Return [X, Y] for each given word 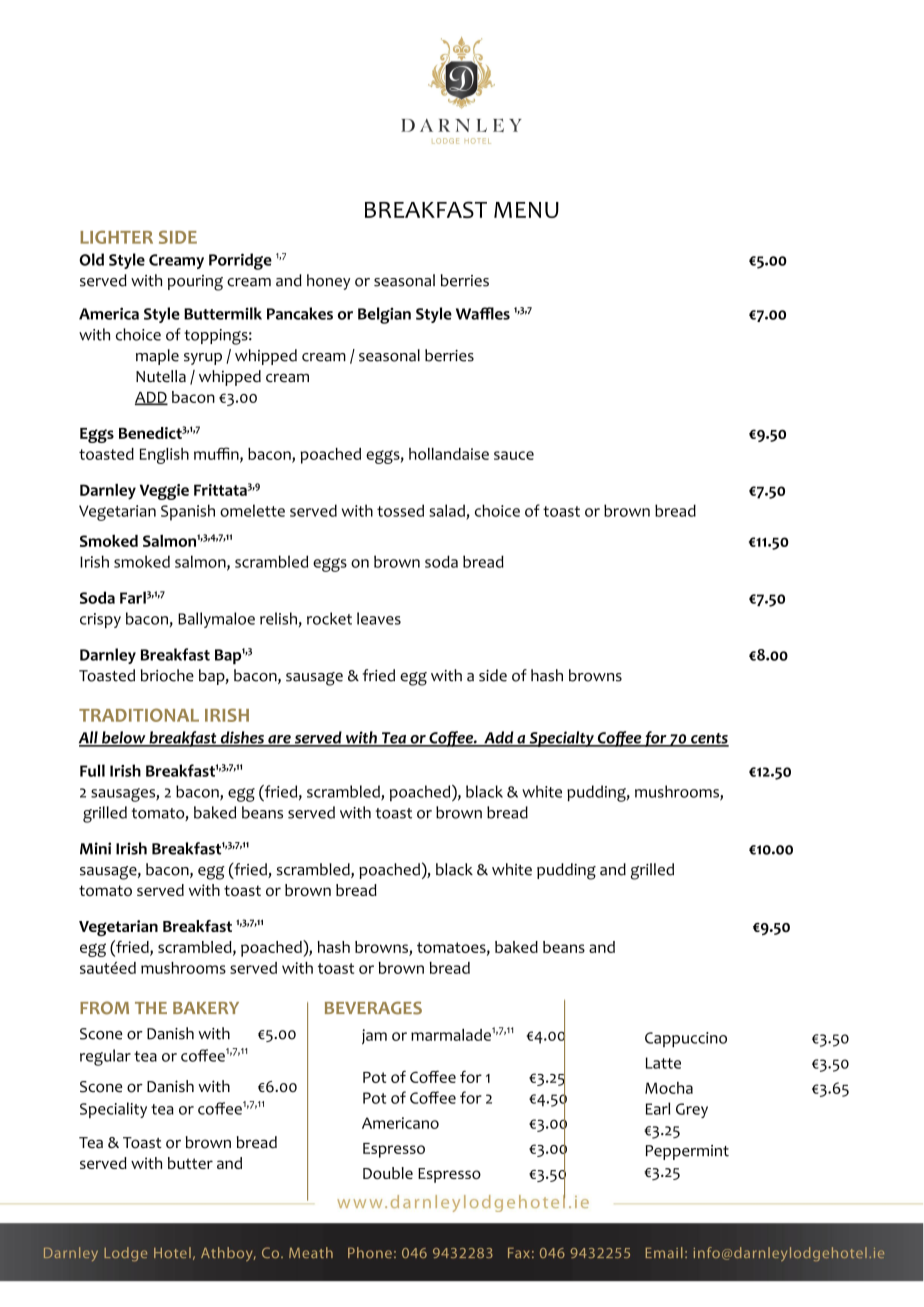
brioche [167, 675]
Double [388, 1173]
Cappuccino [686, 1039]
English [164, 456]
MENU [526, 210]
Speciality [113, 1110]
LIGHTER [116, 237]
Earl [658, 1108]
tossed [400, 510]
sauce [514, 455]
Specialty [561, 739]
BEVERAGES [373, 1008]
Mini [95, 848]
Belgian [384, 315]
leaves [379, 618]
